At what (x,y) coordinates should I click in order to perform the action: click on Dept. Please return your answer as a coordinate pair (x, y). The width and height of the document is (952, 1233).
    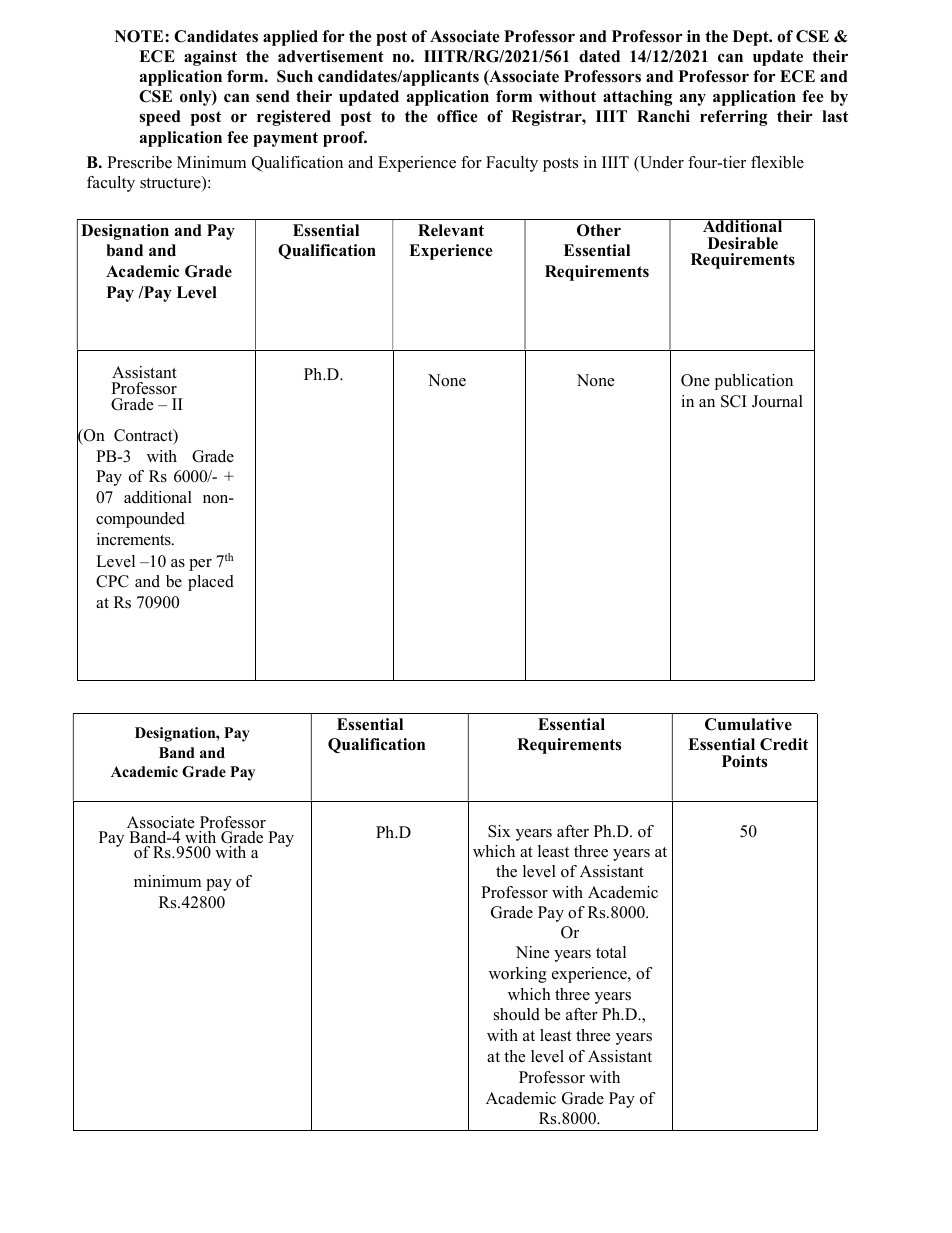
    Looking at the image, I should click on (752, 38).
